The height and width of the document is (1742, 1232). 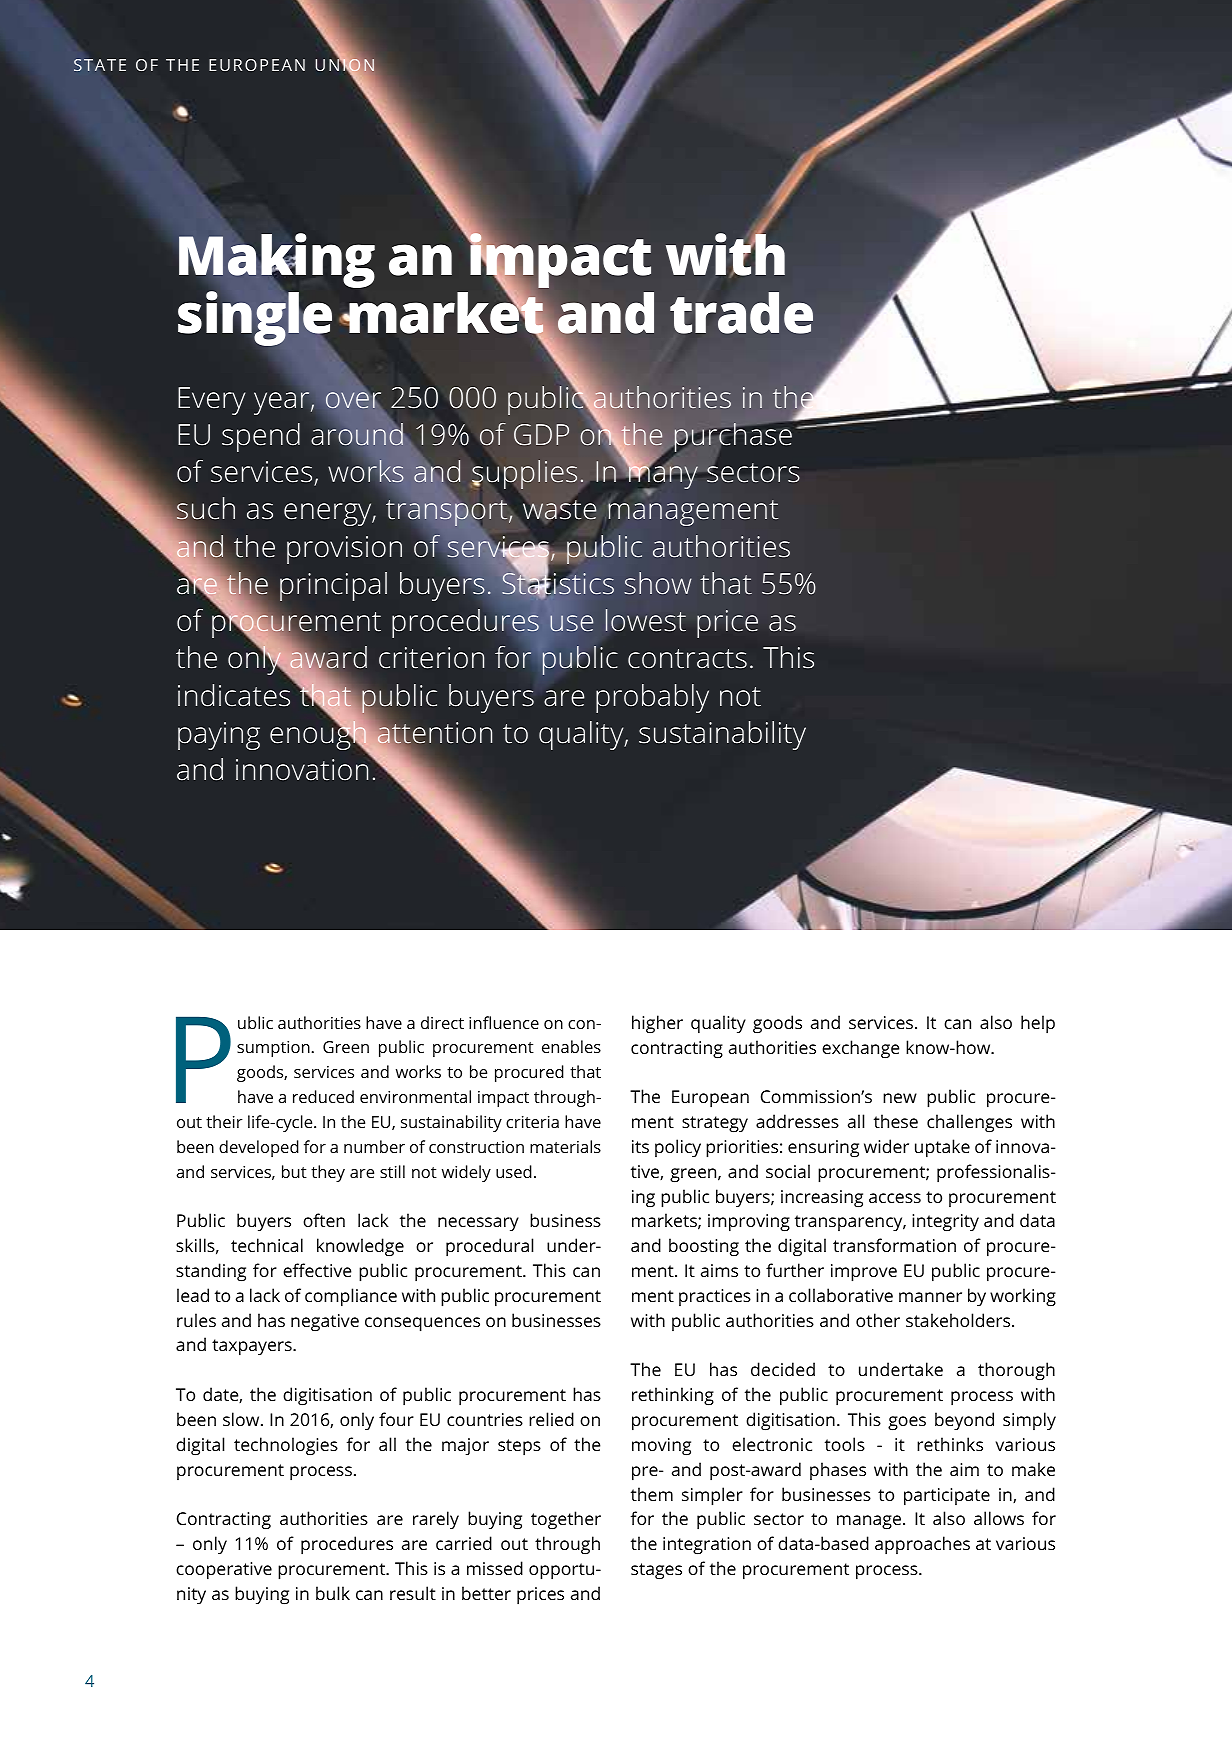 What do you see at coordinates (687, 659) in the document?
I see `contracts` at bounding box center [687, 659].
